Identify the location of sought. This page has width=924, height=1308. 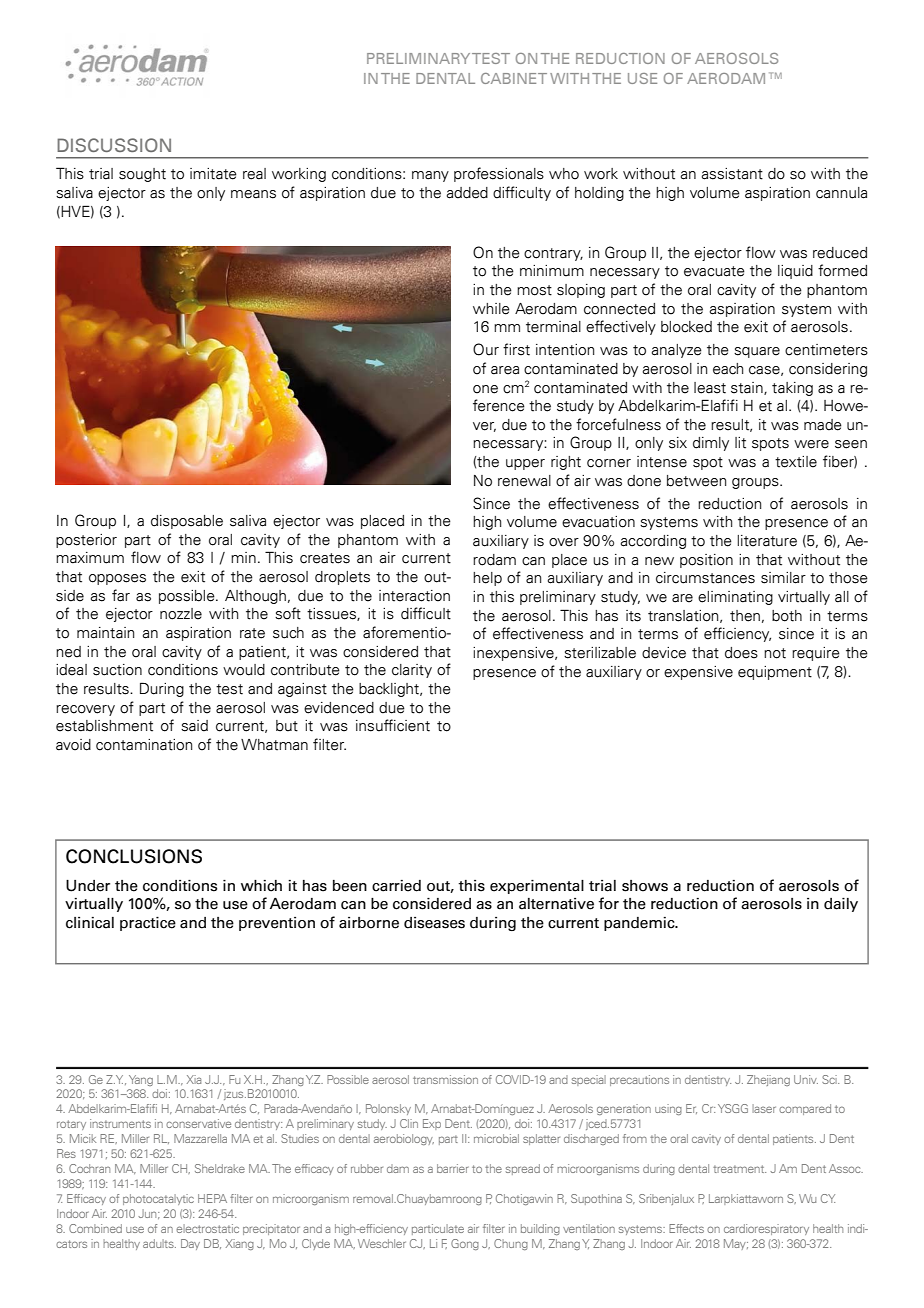
(142, 175).
